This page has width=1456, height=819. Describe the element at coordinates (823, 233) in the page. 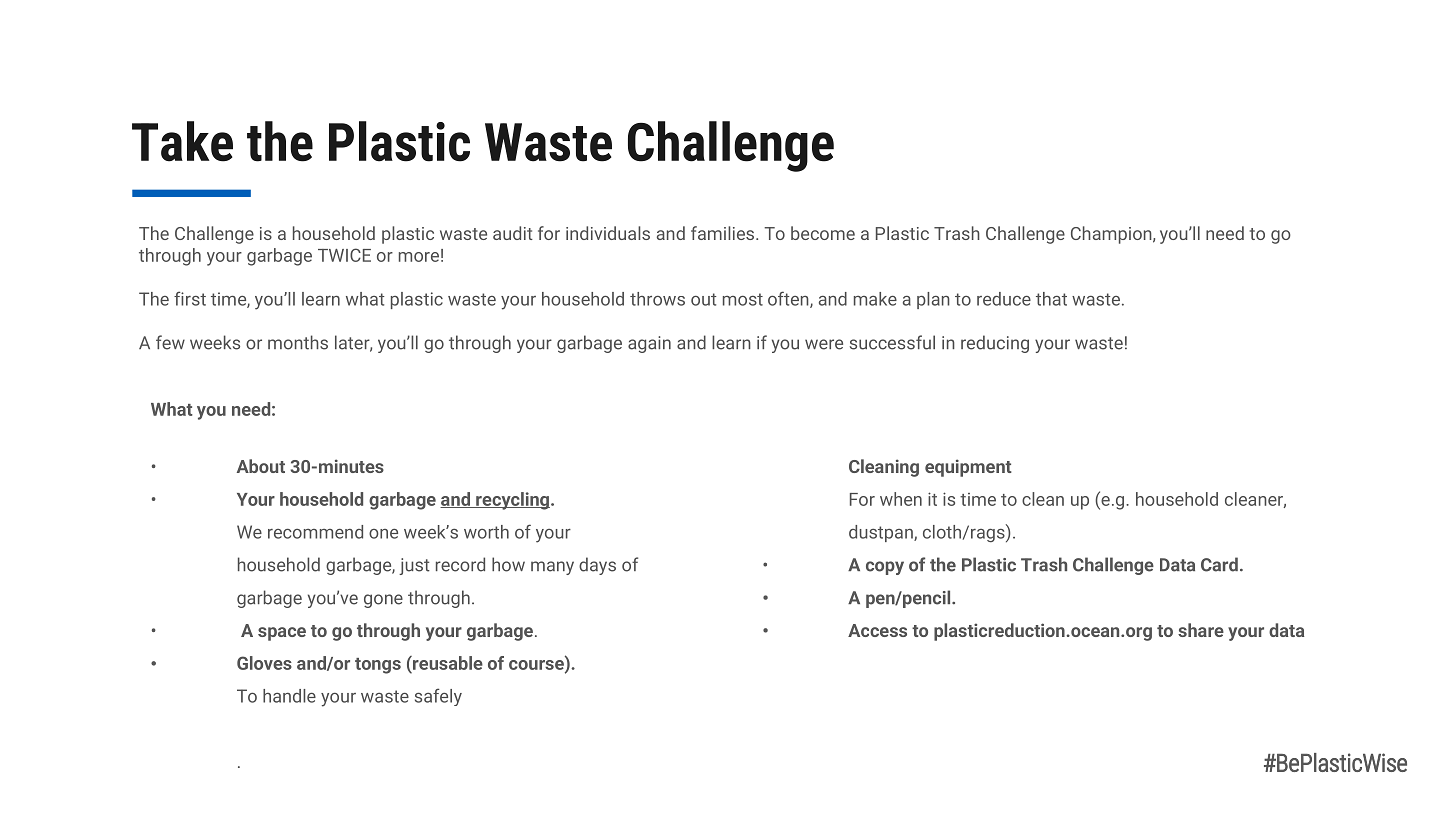

I see `become` at that location.
